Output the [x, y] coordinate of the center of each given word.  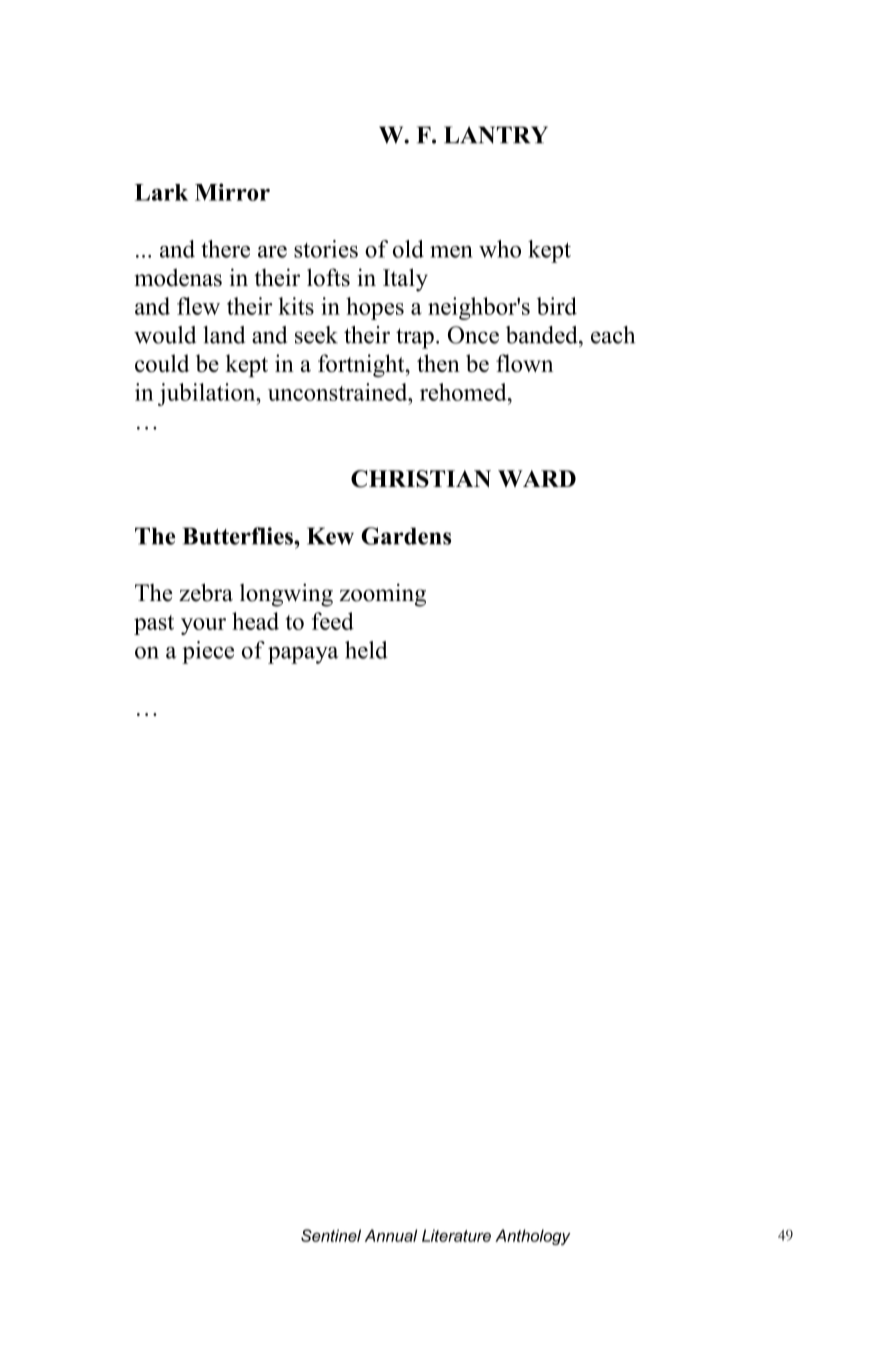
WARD [537, 478]
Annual [391, 1235]
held [366, 650]
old [408, 249]
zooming [382, 595]
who [500, 249]
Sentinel [331, 1235]
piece [208, 652]
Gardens [406, 536]
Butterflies [239, 536]
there [225, 249]
